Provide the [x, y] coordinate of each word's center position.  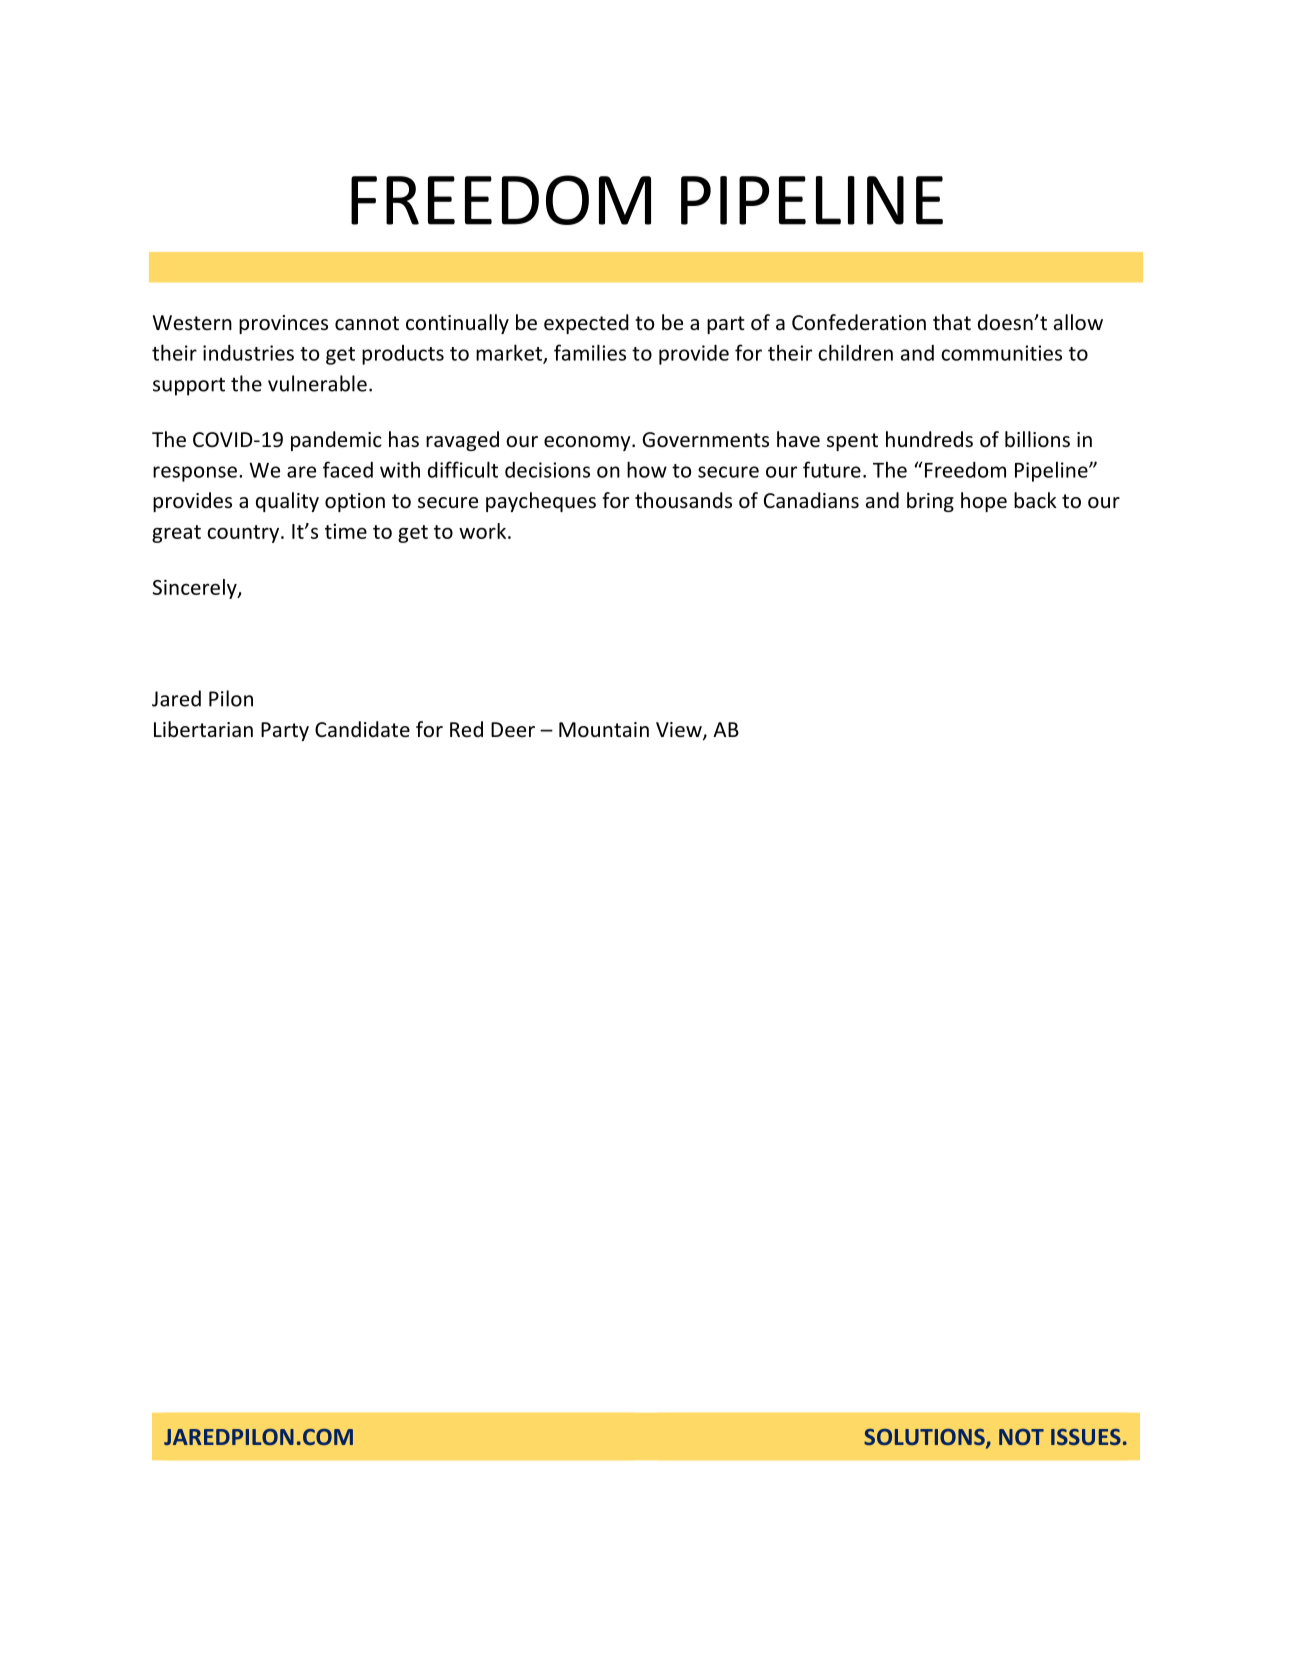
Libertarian [203, 729]
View [680, 731]
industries [248, 353]
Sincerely [196, 589]
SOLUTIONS [925, 1438]
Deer [513, 730]
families [590, 352]
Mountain [604, 730]
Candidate [362, 729]
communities [1001, 353]
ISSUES [1086, 1437]
